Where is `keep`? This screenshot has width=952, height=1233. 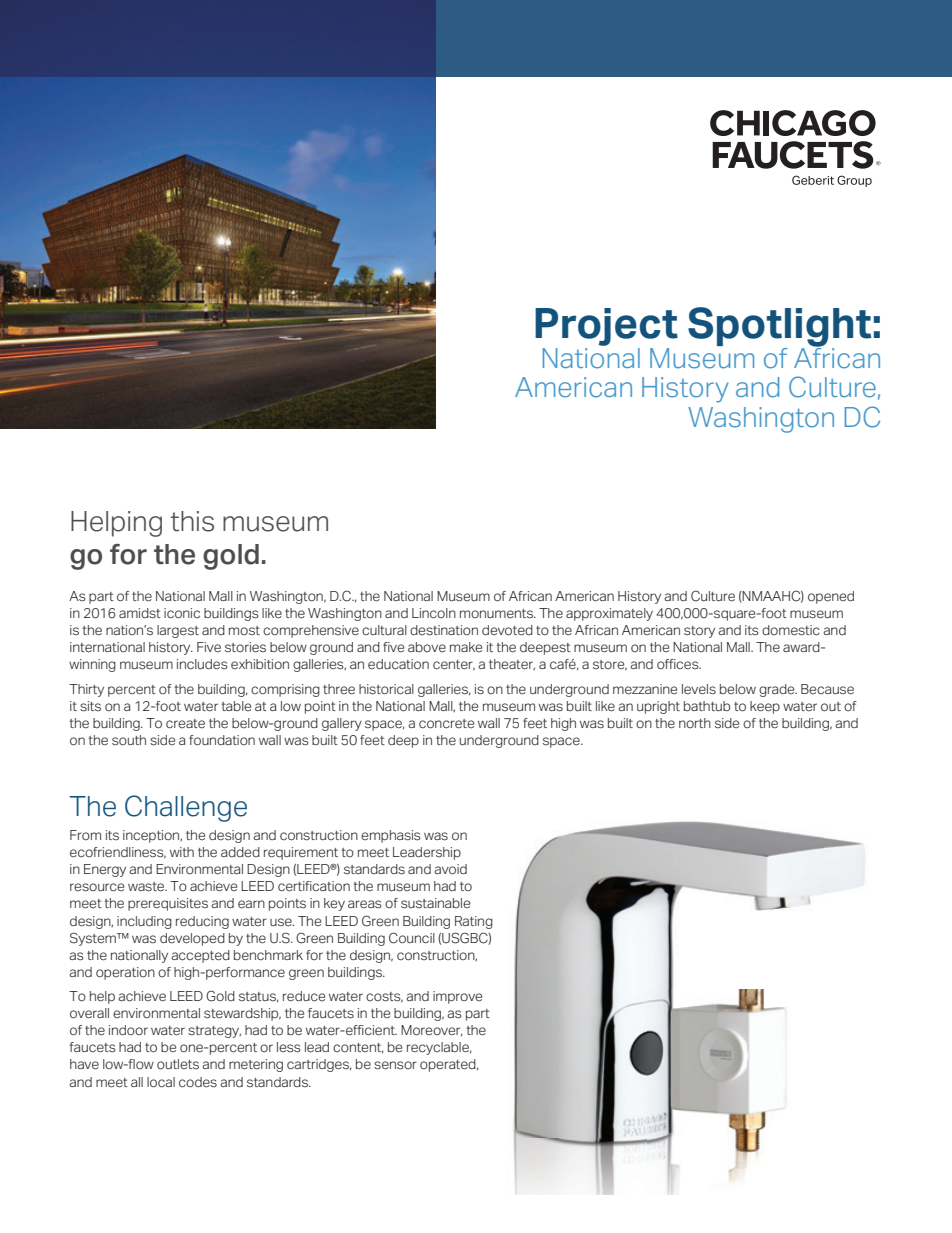
keep is located at coordinates (765, 707).
